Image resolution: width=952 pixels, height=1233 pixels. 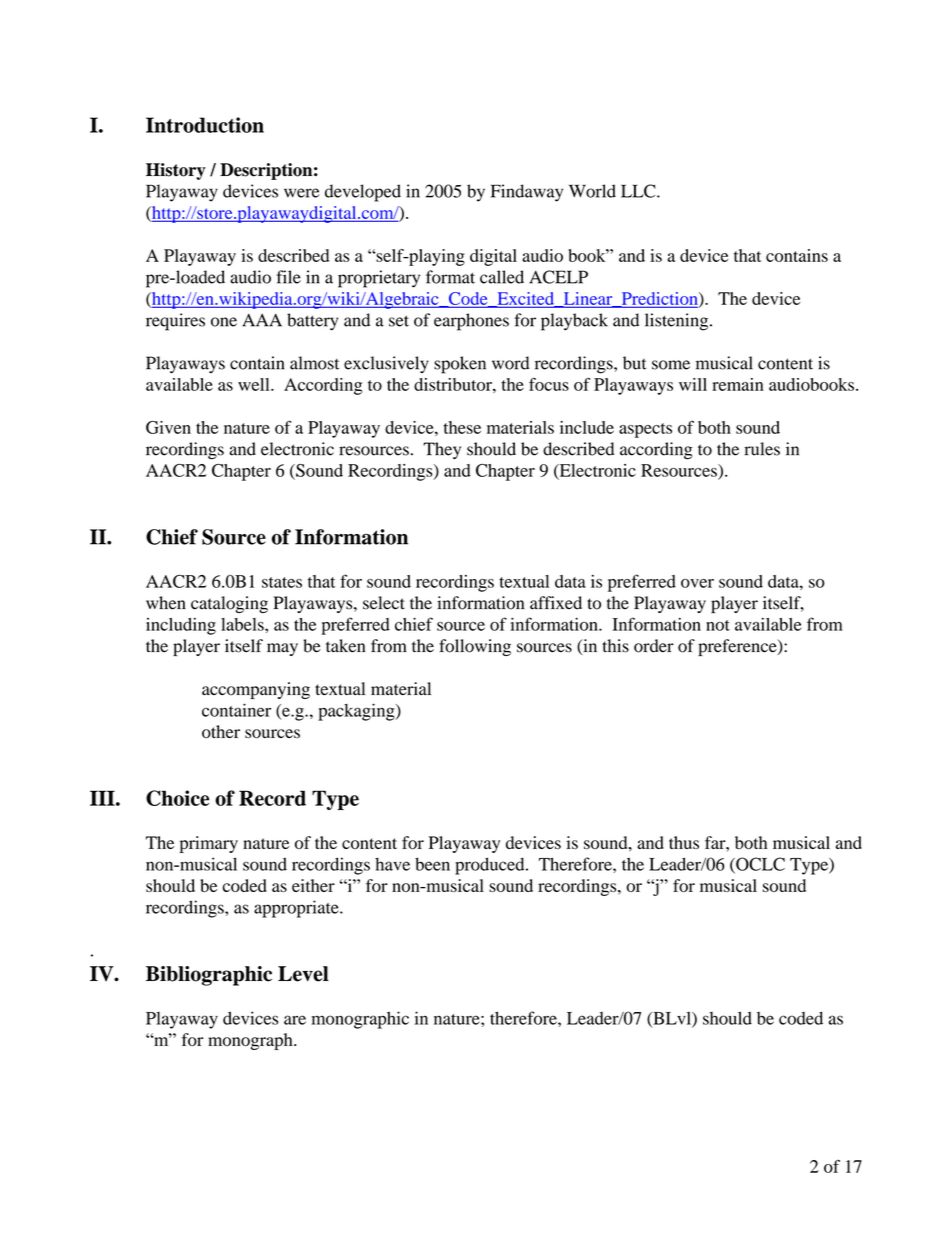 What do you see at coordinates (697, 583) in the document?
I see `over` at bounding box center [697, 583].
